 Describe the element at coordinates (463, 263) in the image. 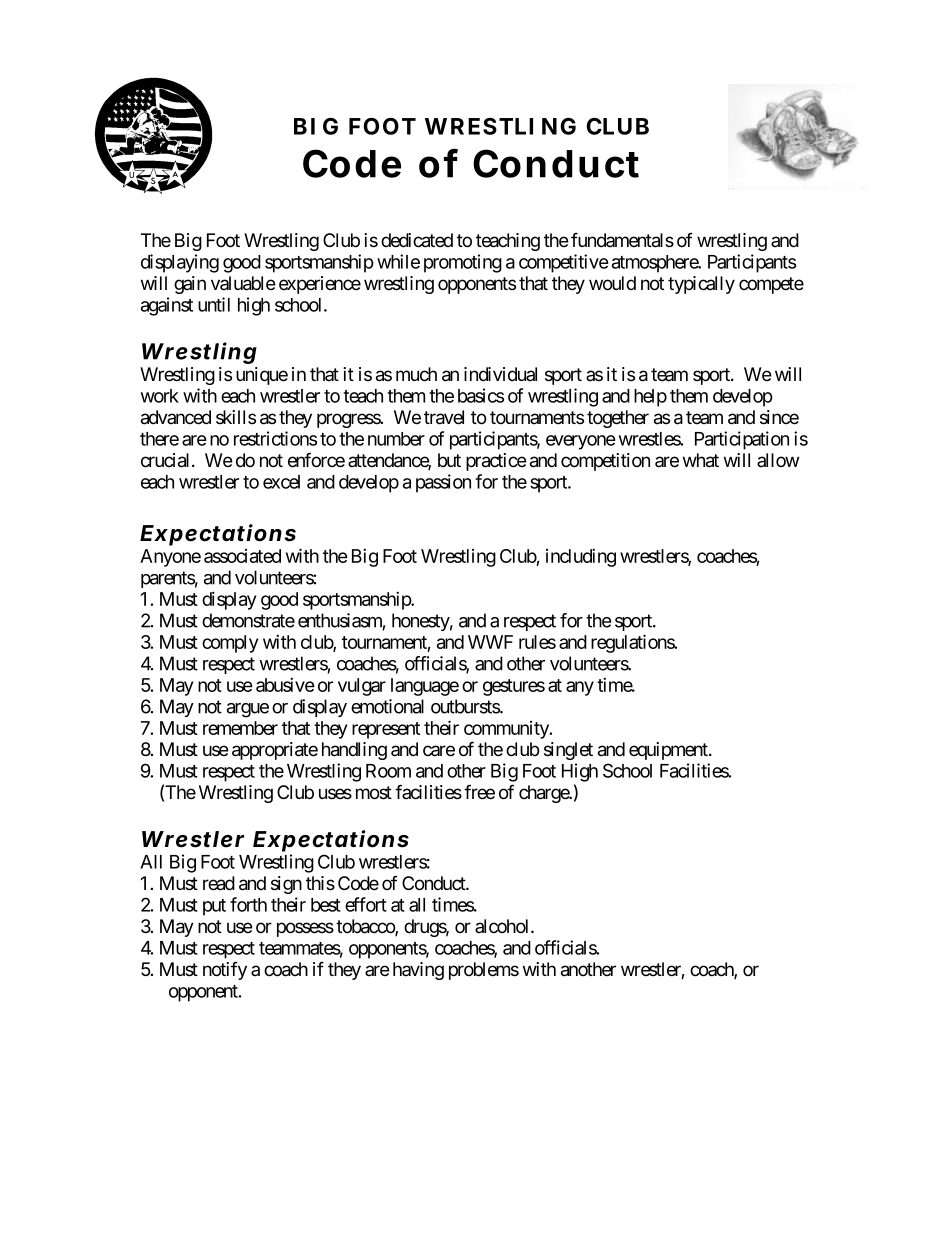

I see `promoting` at that location.
